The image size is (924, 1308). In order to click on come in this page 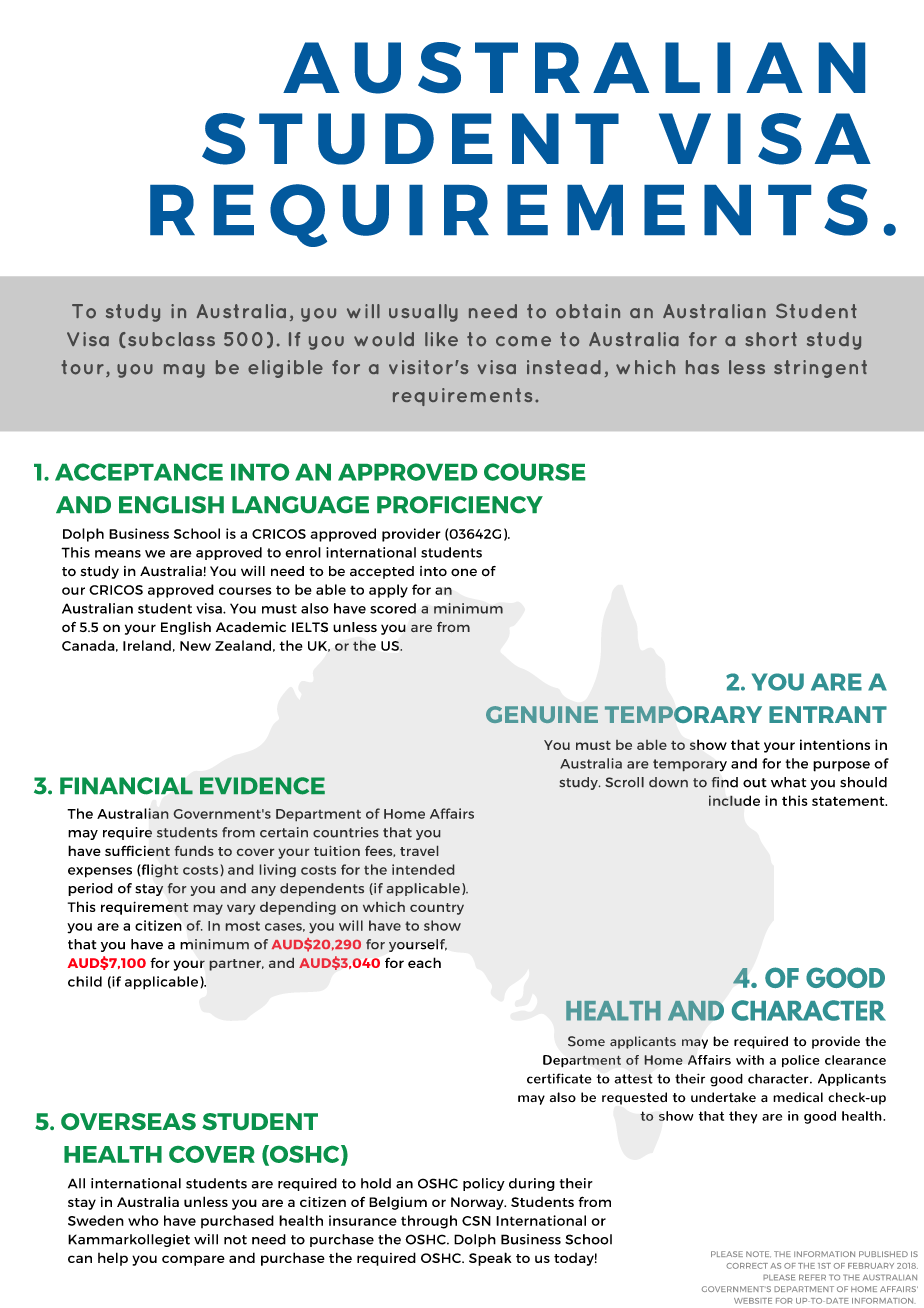, I will do `click(523, 341)`.
